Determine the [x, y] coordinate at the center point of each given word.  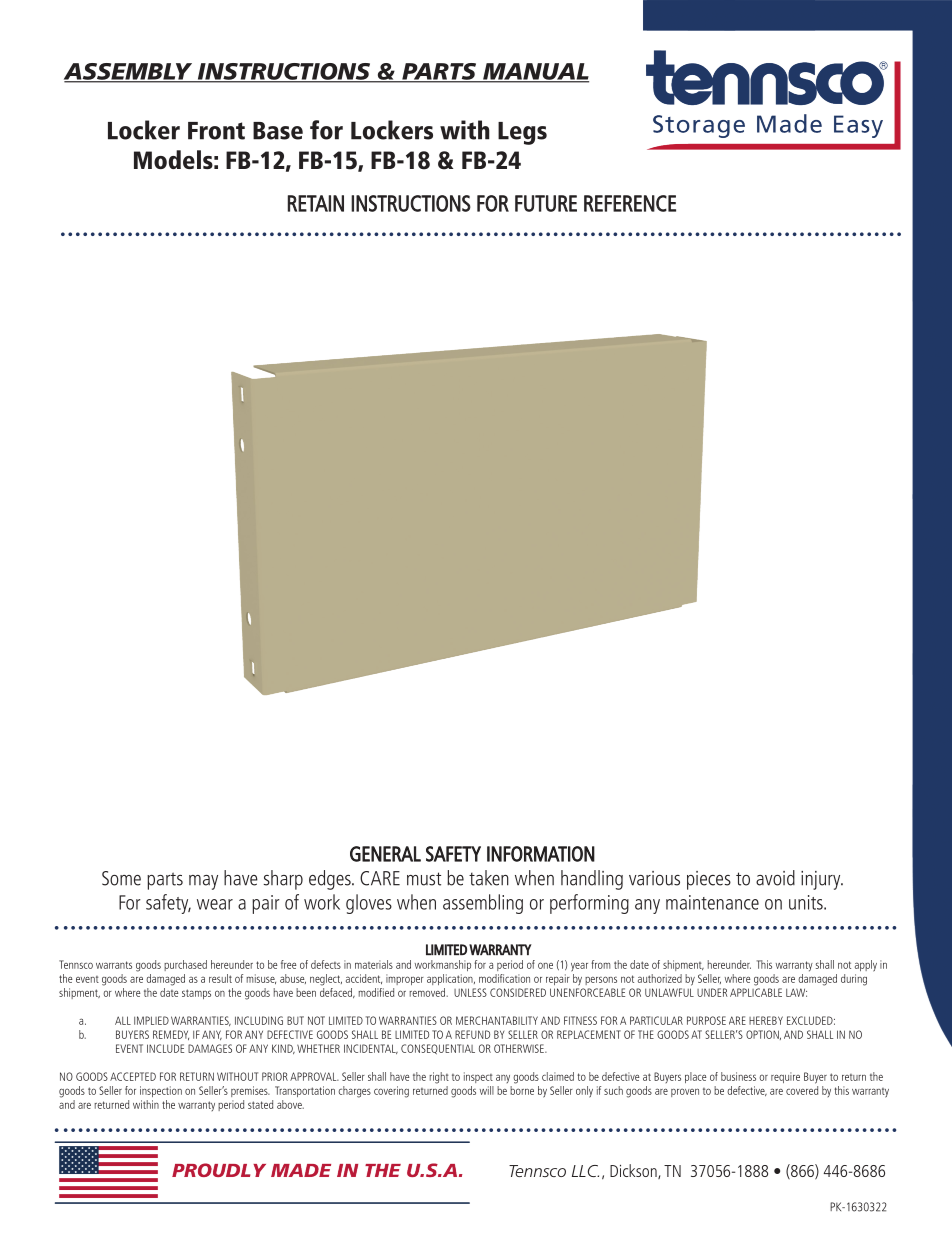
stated [260, 1104]
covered [802, 1089]
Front [216, 131]
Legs [522, 133]
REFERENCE [630, 203]
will [487, 1090]
